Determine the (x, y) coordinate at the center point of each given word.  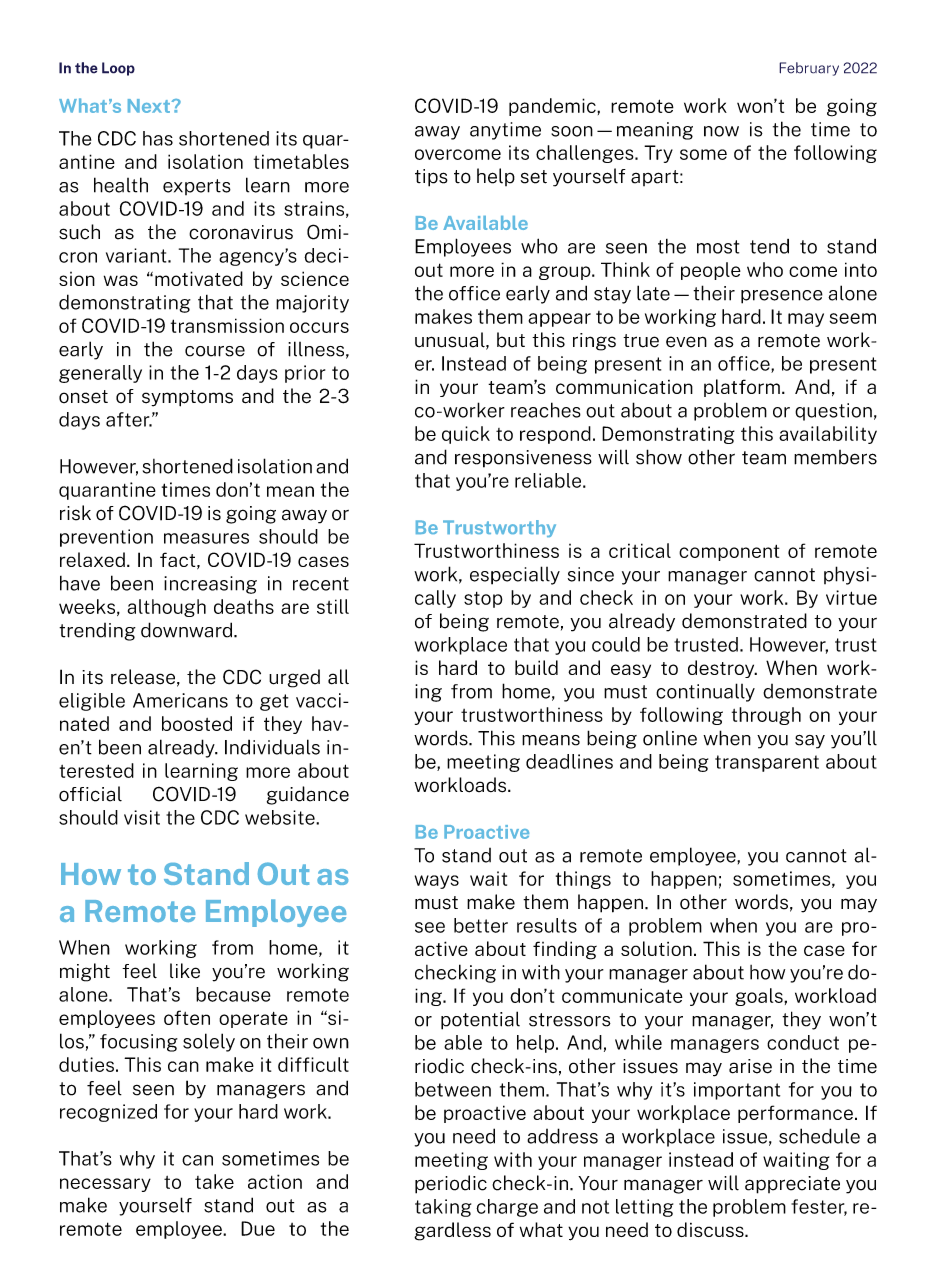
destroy (722, 669)
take (214, 1181)
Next (149, 106)
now (721, 131)
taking (443, 1208)
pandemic (553, 107)
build (536, 667)
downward (186, 630)
